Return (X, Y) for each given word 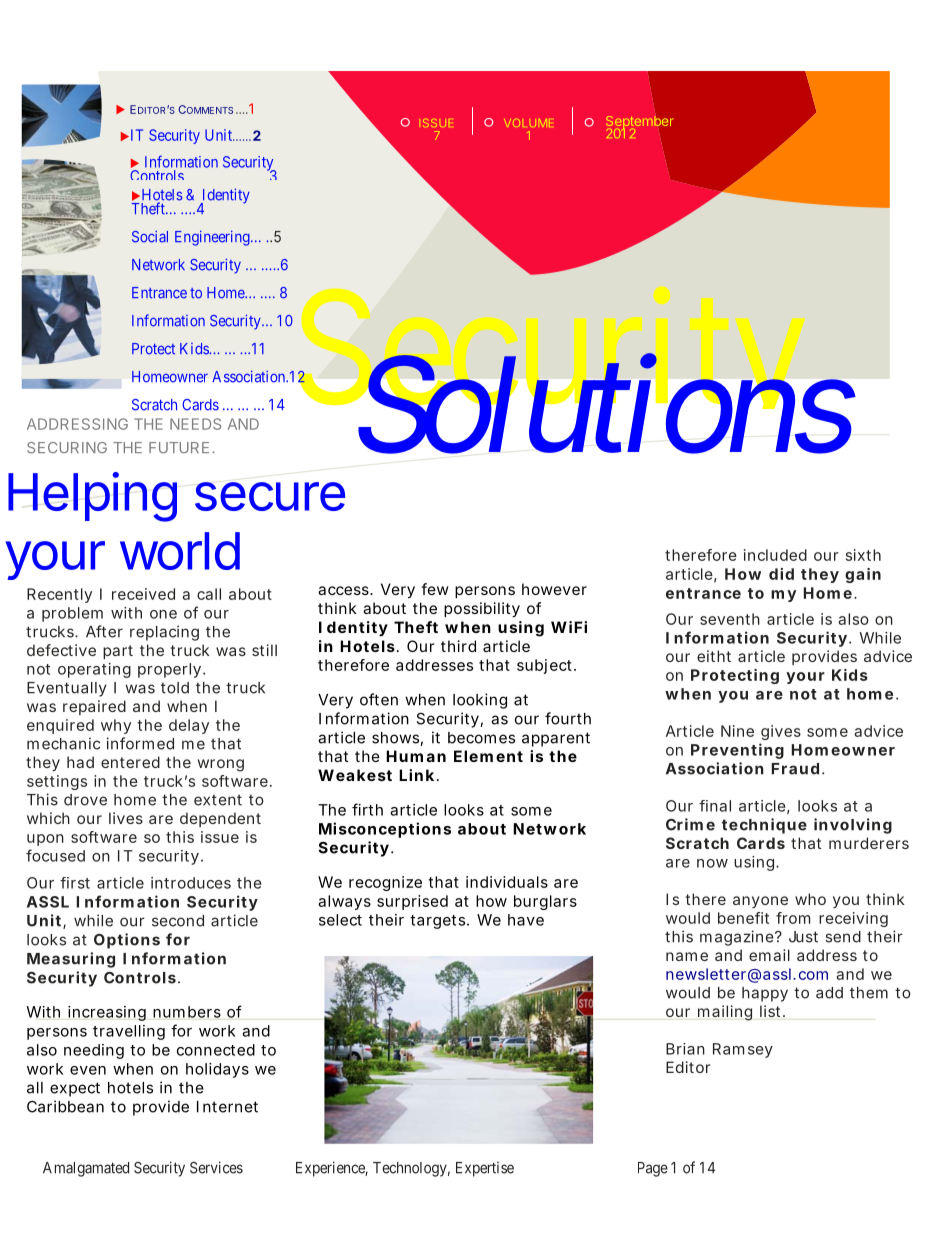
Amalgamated (86, 1169)
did (781, 574)
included (775, 555)
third (458, 646)
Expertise (485, 1169)
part (118, 652)
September (638, 123)
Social (150, 237)
